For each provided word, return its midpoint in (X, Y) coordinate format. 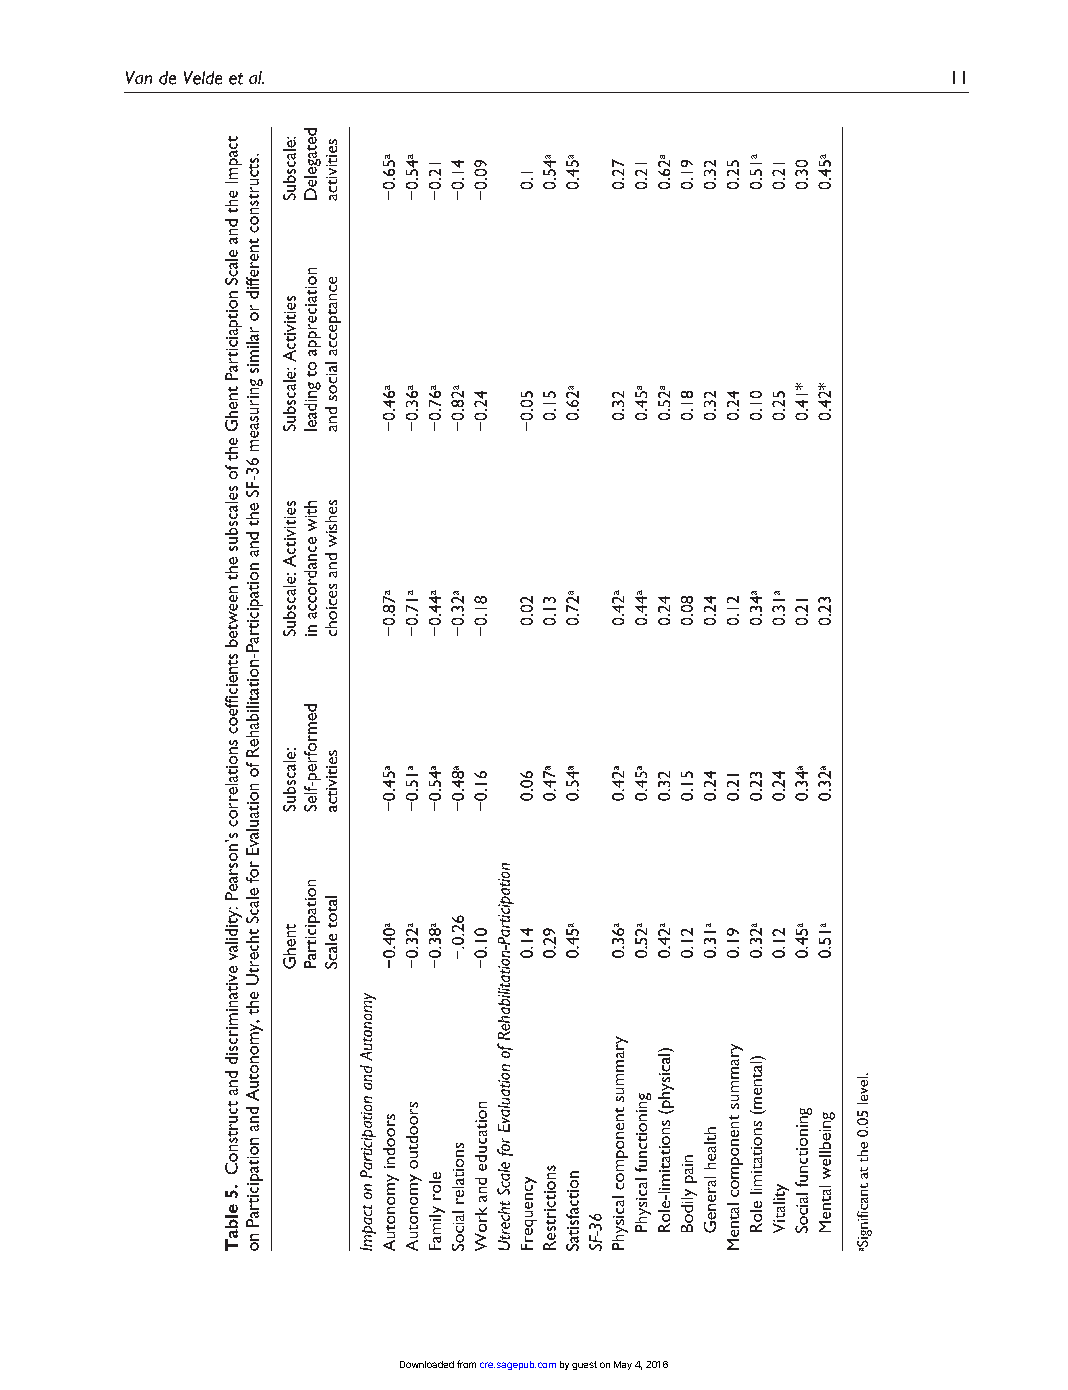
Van (139, 77)
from (466, 1364)
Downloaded (427, 1364)
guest (584, 1365)
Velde (203, 78)
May (623, 1365)
